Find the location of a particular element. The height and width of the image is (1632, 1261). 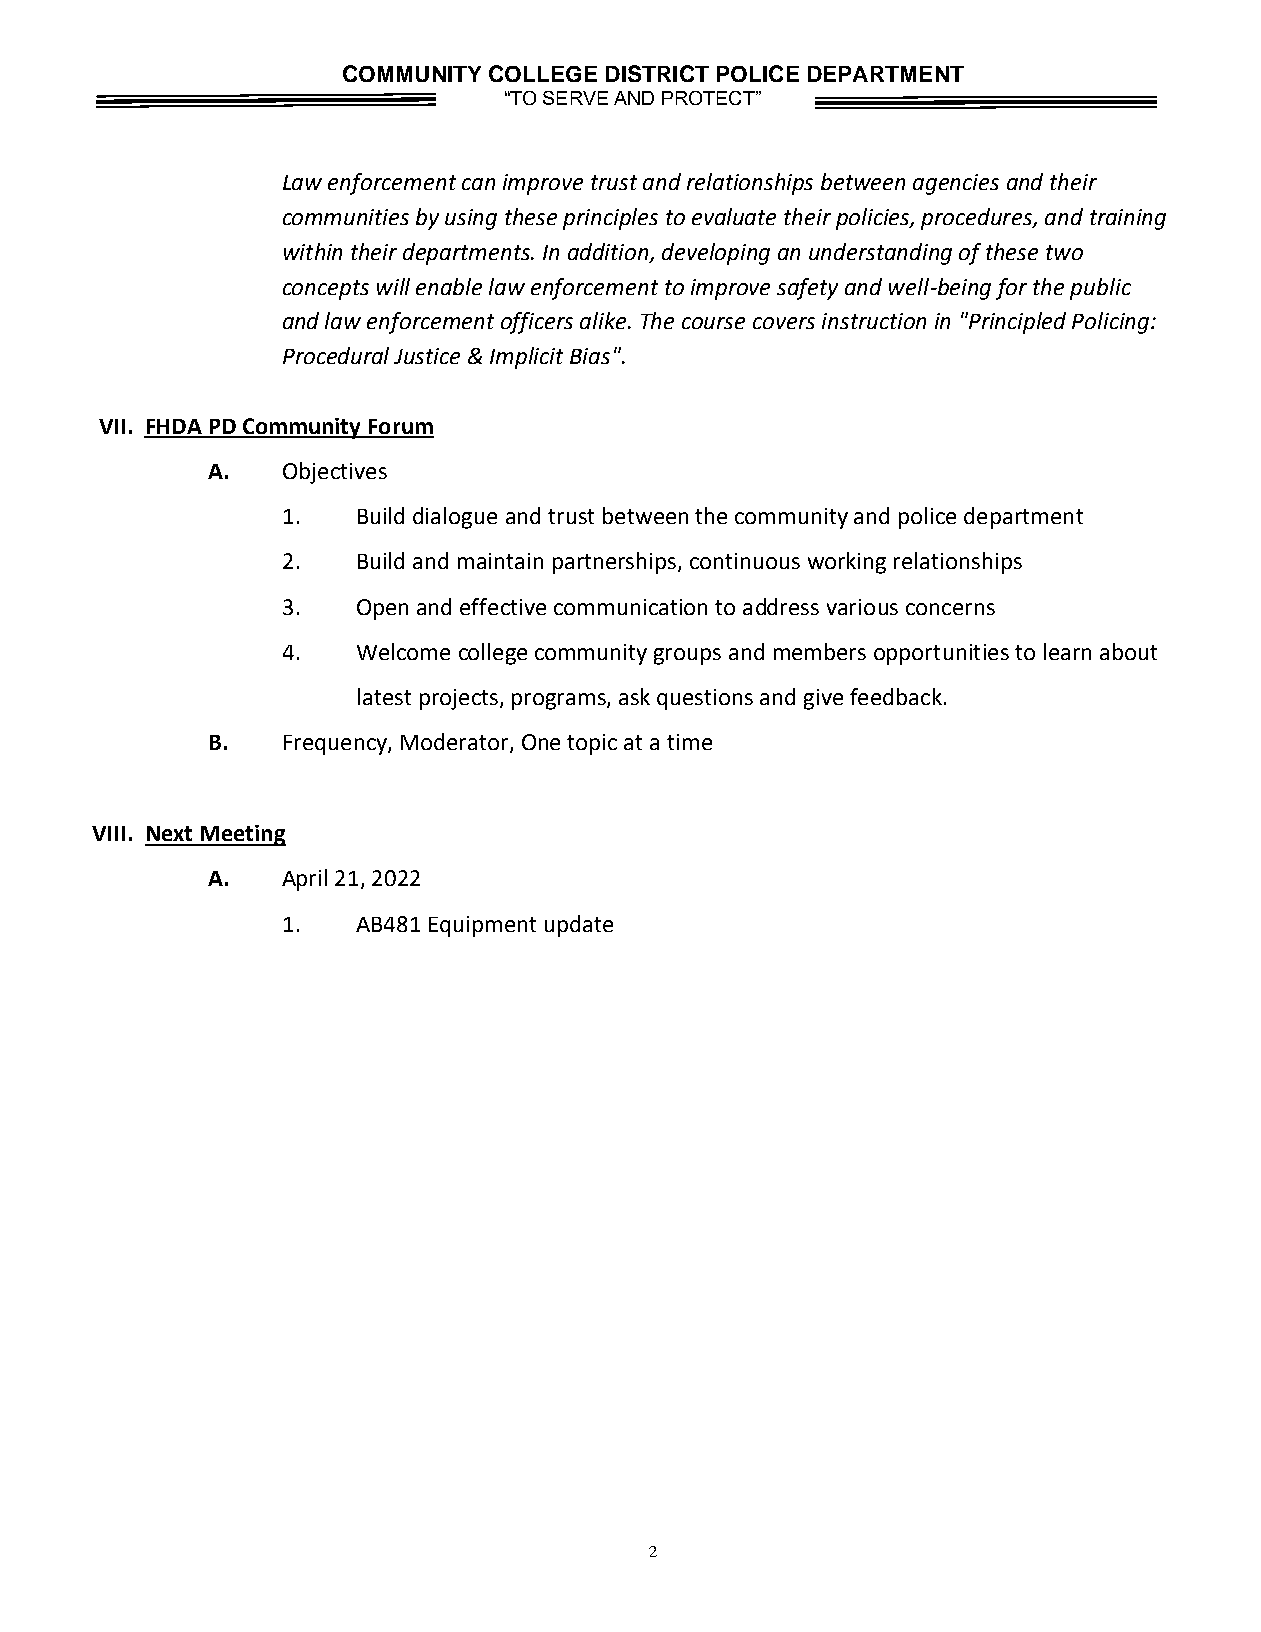

communities is located at coordinates (346, 217).
